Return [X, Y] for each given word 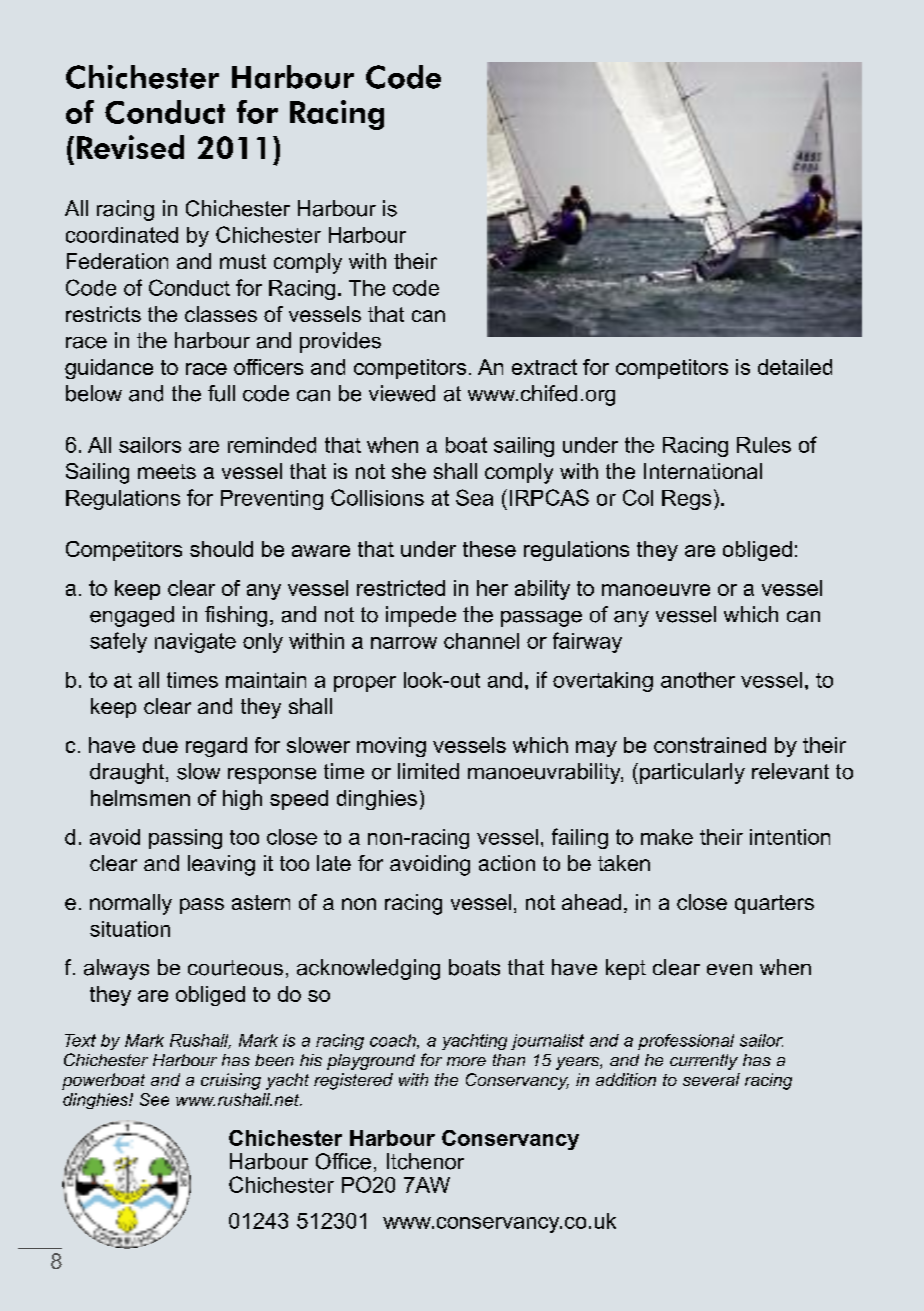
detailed [795, 367]
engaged [132, 616]
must [243, 261]
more [466, 1061]
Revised [130, 147]
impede [421, 616]
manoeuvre [656, 590]
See [154, 1099]
